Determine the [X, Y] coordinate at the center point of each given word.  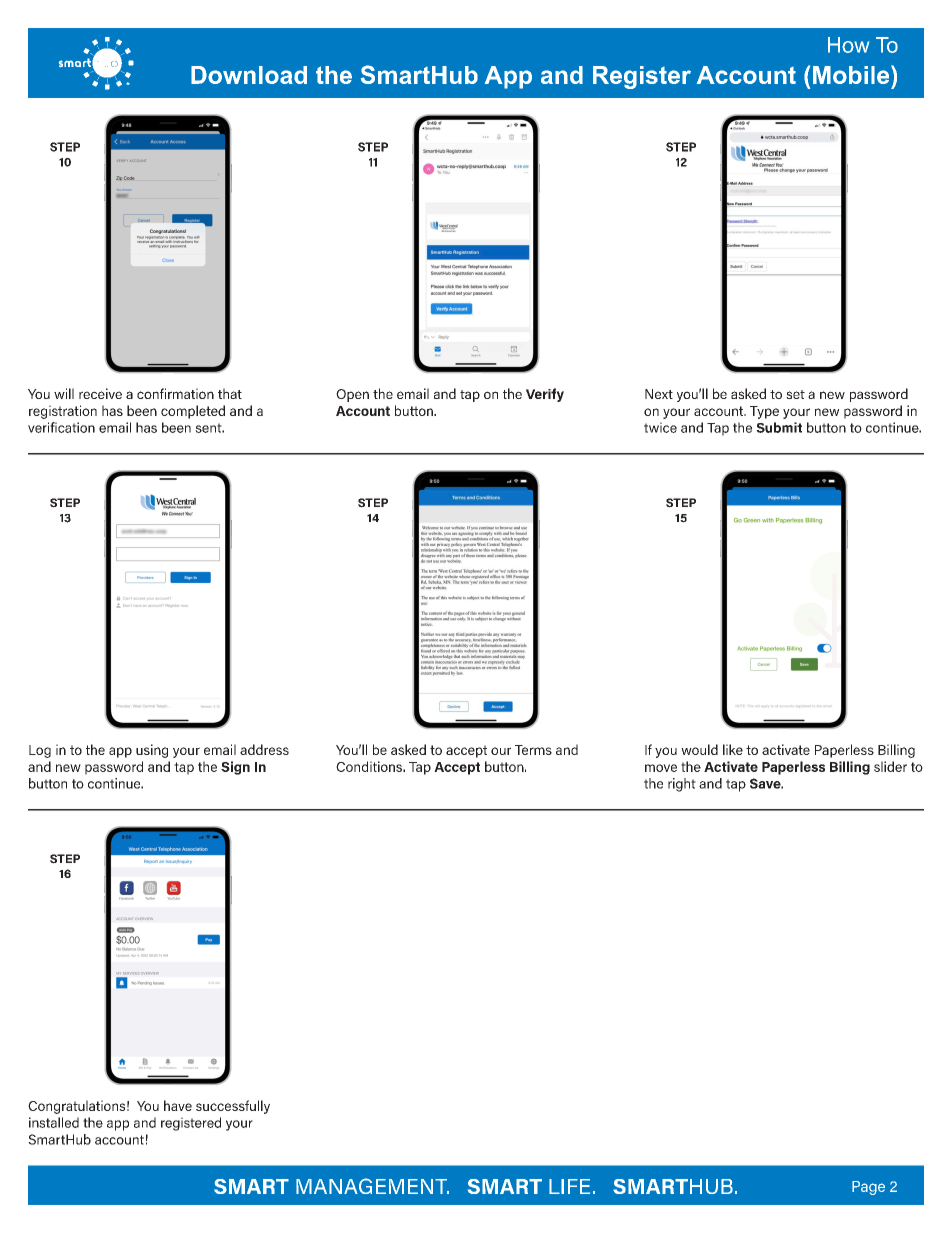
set [795, 394]
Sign [235, 768]
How [848, 45]
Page [868, 1188]
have [178, 1105]
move [661, 768]
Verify [545, 395]
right [682, 785]
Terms [533, 750]
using [152, 751]
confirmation [175, 393]
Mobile [852, 74]
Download [249, 75]
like [733, 749]
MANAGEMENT [372, 1186]
